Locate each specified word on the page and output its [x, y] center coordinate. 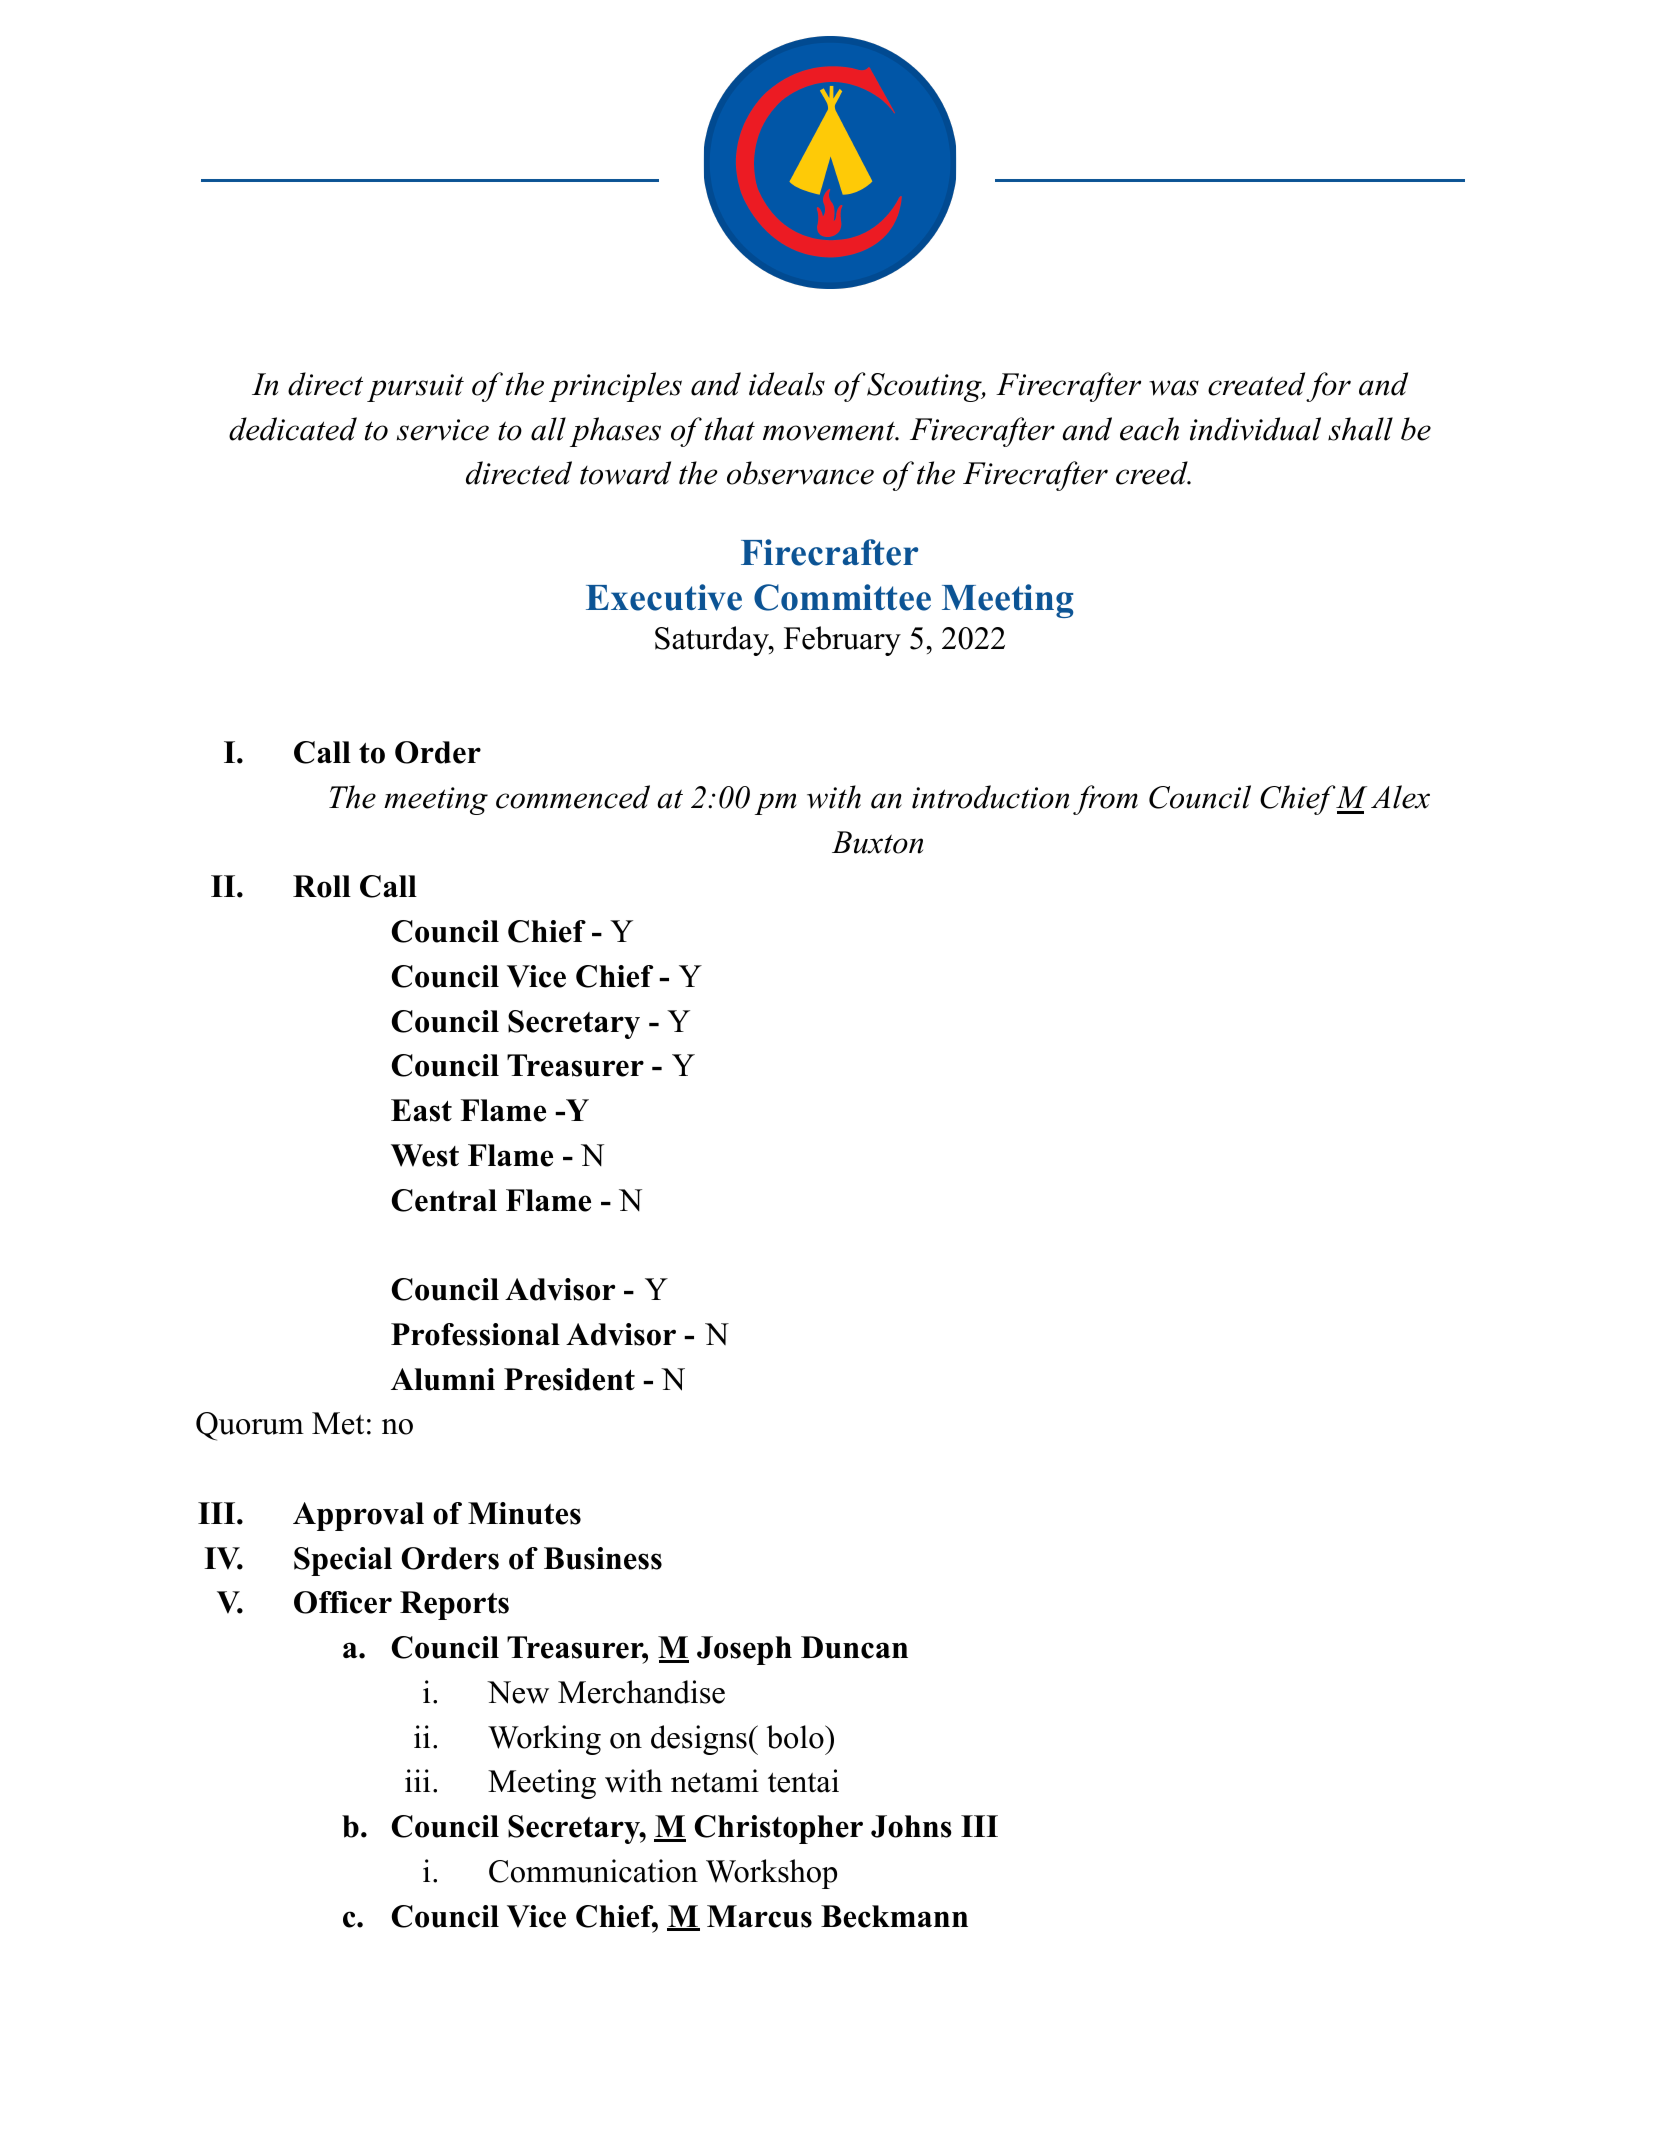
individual [1255, 429]
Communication [593, 1871]
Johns [911, 1826]
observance [800, 473]
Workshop [771, 1874]
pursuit [415, 388]
